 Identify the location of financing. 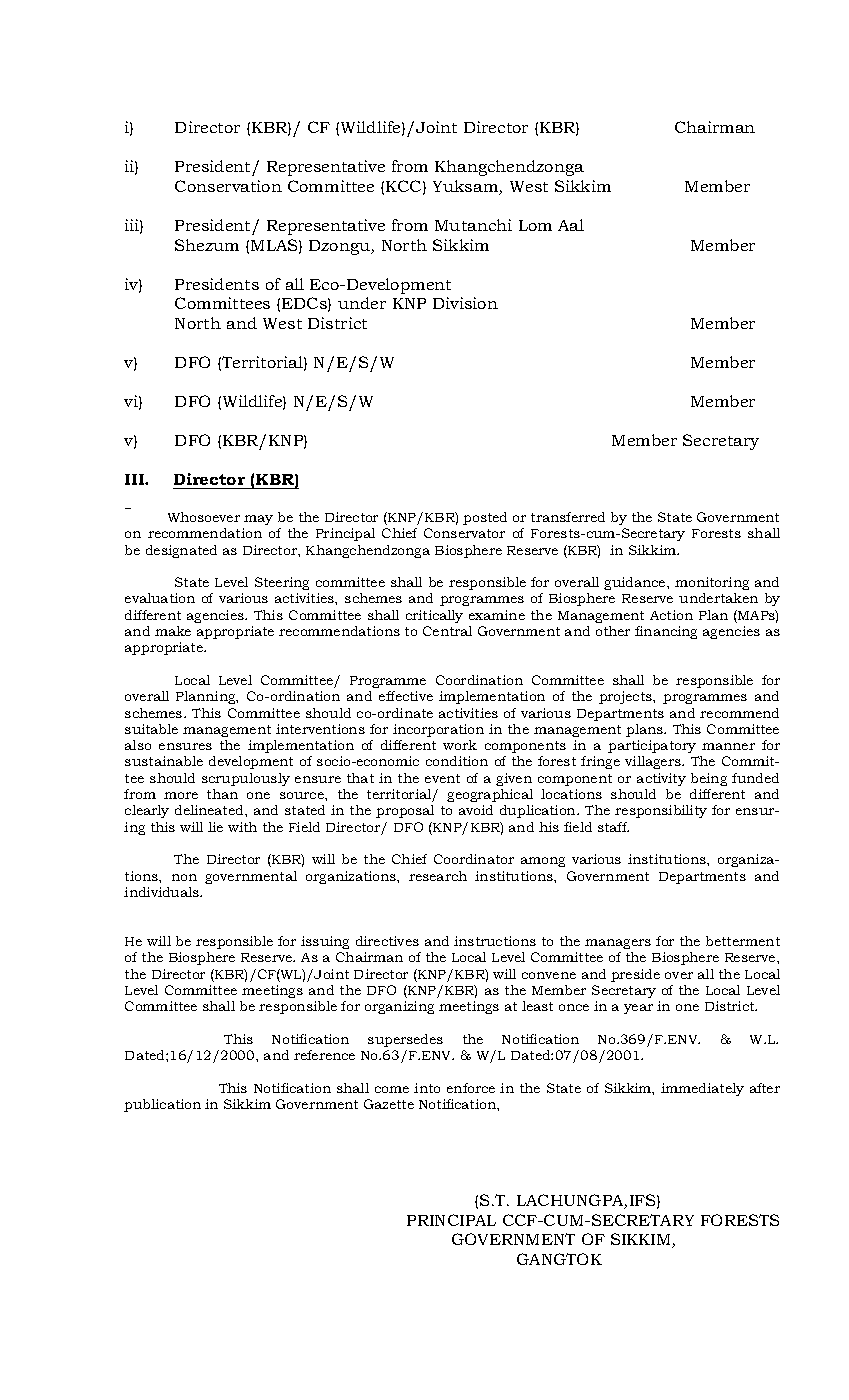
(666, 632).
